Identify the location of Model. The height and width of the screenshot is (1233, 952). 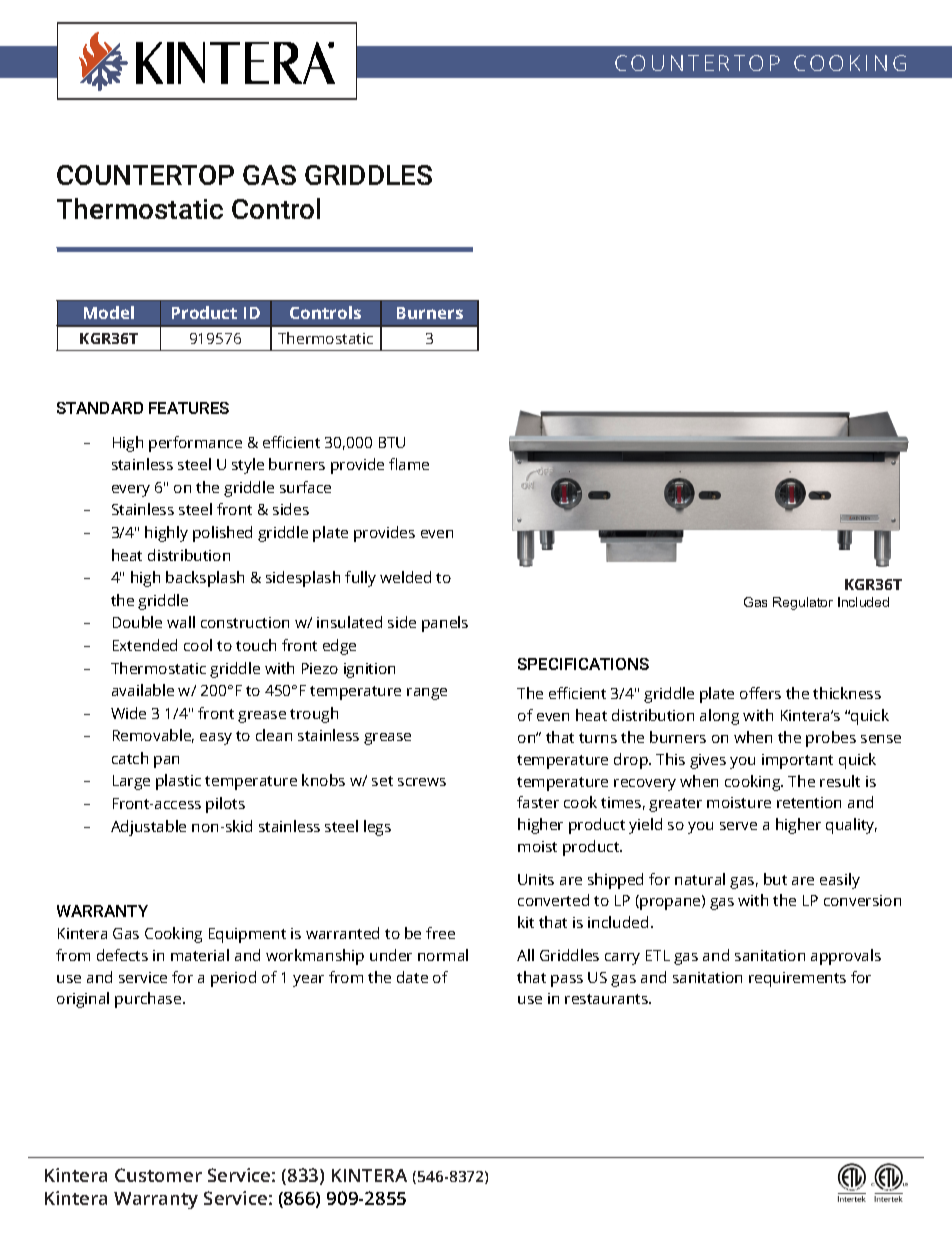
(109, 312).
